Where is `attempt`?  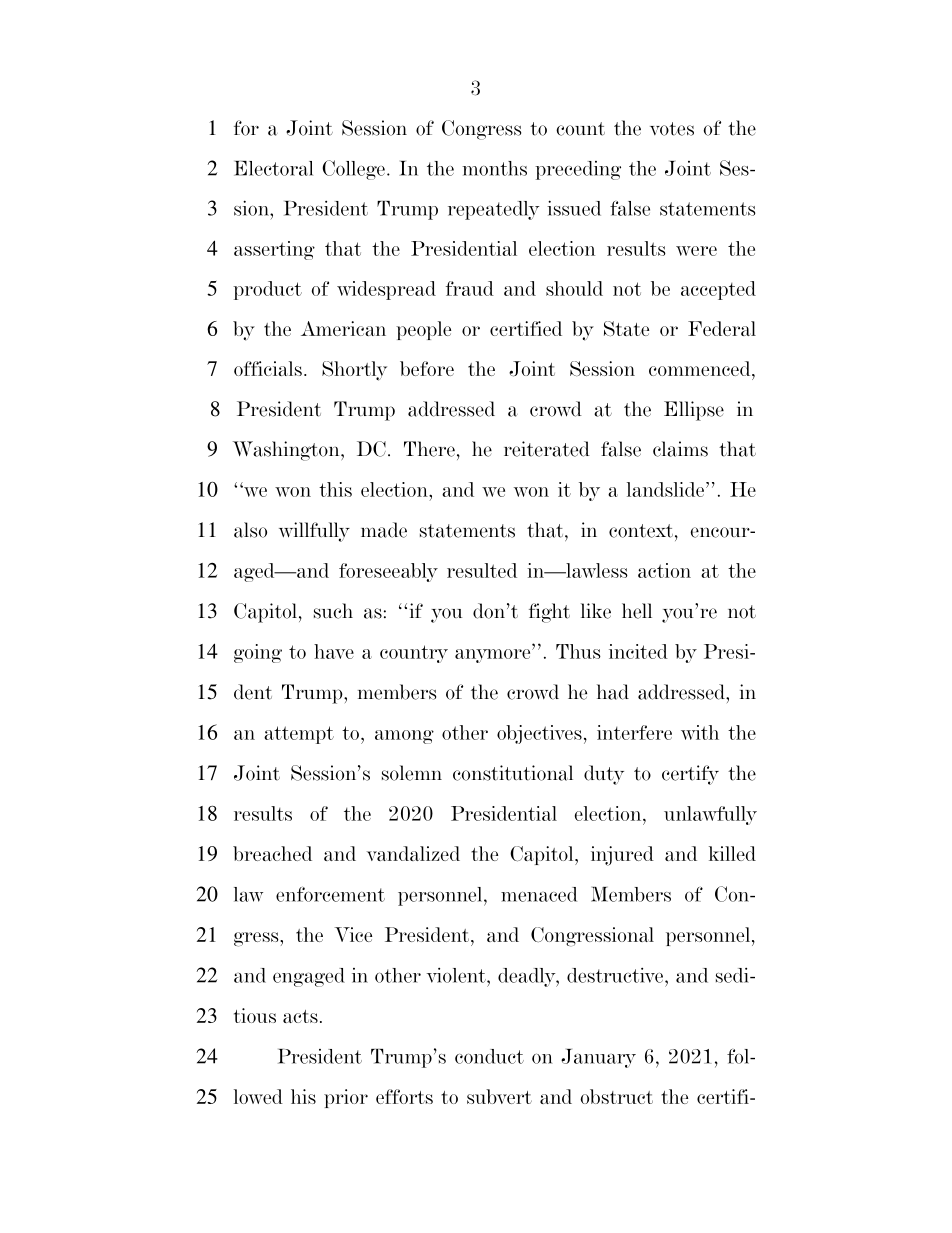
attempt is located at coordinates (299, 735).
